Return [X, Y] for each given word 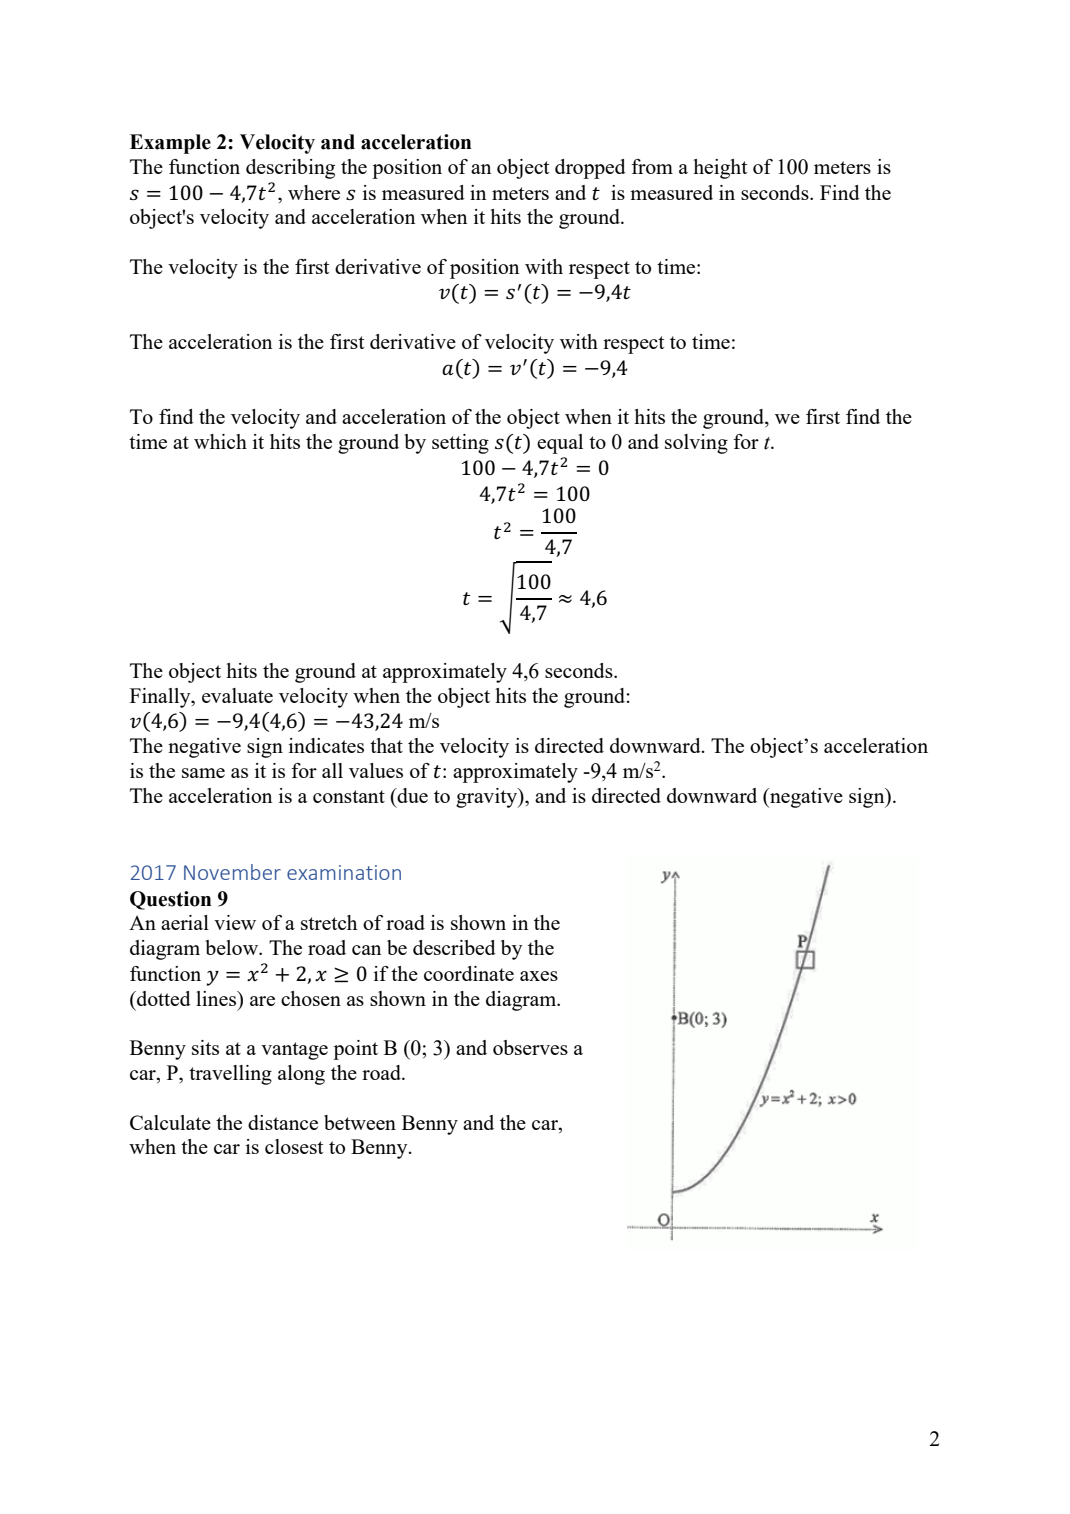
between [360, 1122]
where [314, 192]
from [652, 166]
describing [290, 169]
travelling [230, 1075]
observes [530, 1047]
